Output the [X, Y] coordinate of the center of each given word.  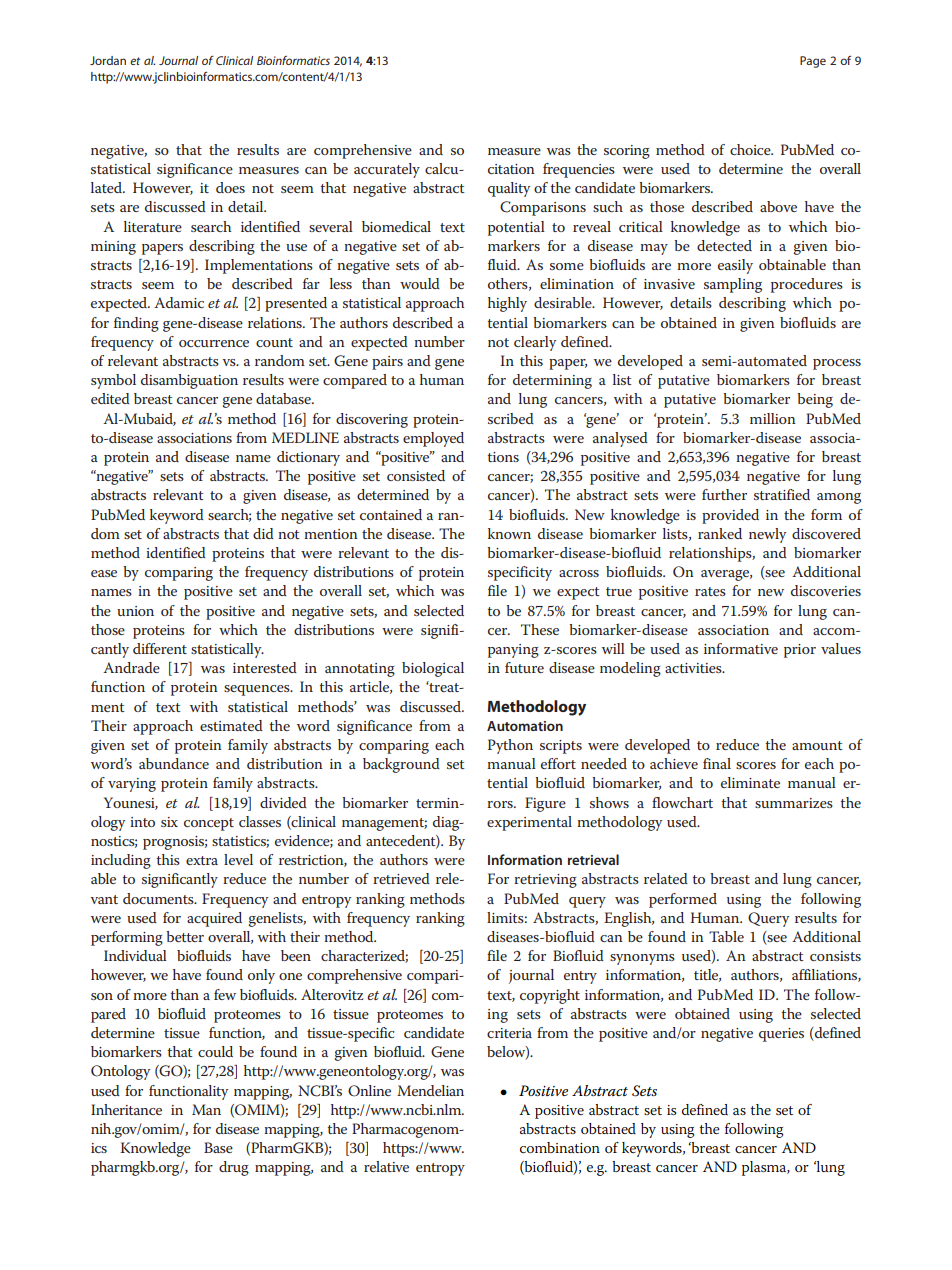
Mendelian [430, 1090]
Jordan [108, 60]
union [135, 611]
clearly [535, 343]
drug [234, 1168]
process [837, 364]
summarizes [794, 803]
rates [710, 591]
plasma [765, 1168]
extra [202, 860]
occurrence [214, 343]
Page [813, 62]
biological [433, 669]
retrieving [545, 881]
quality [509, 189]
